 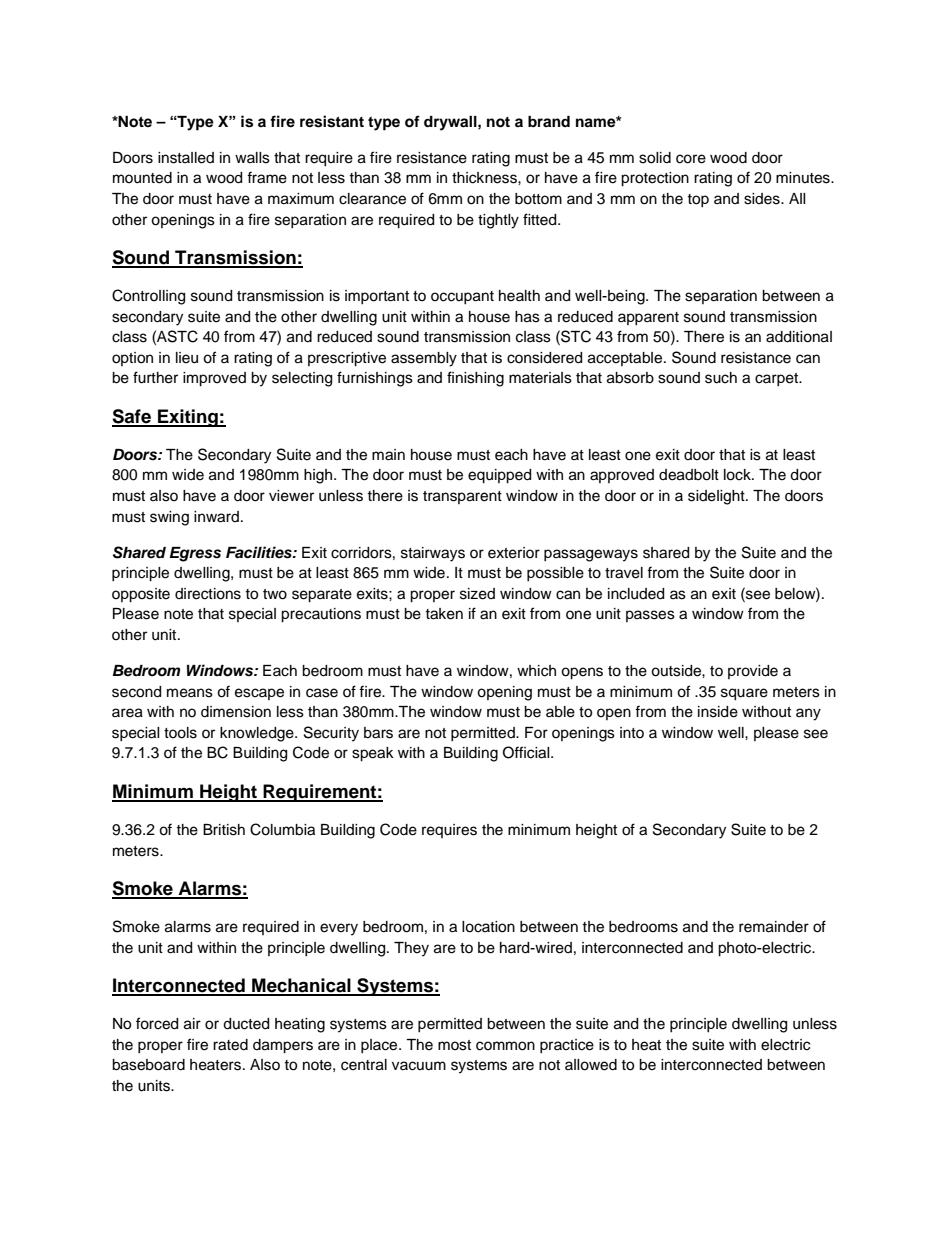 I want to click on sized, so click(x=477, y=594).
